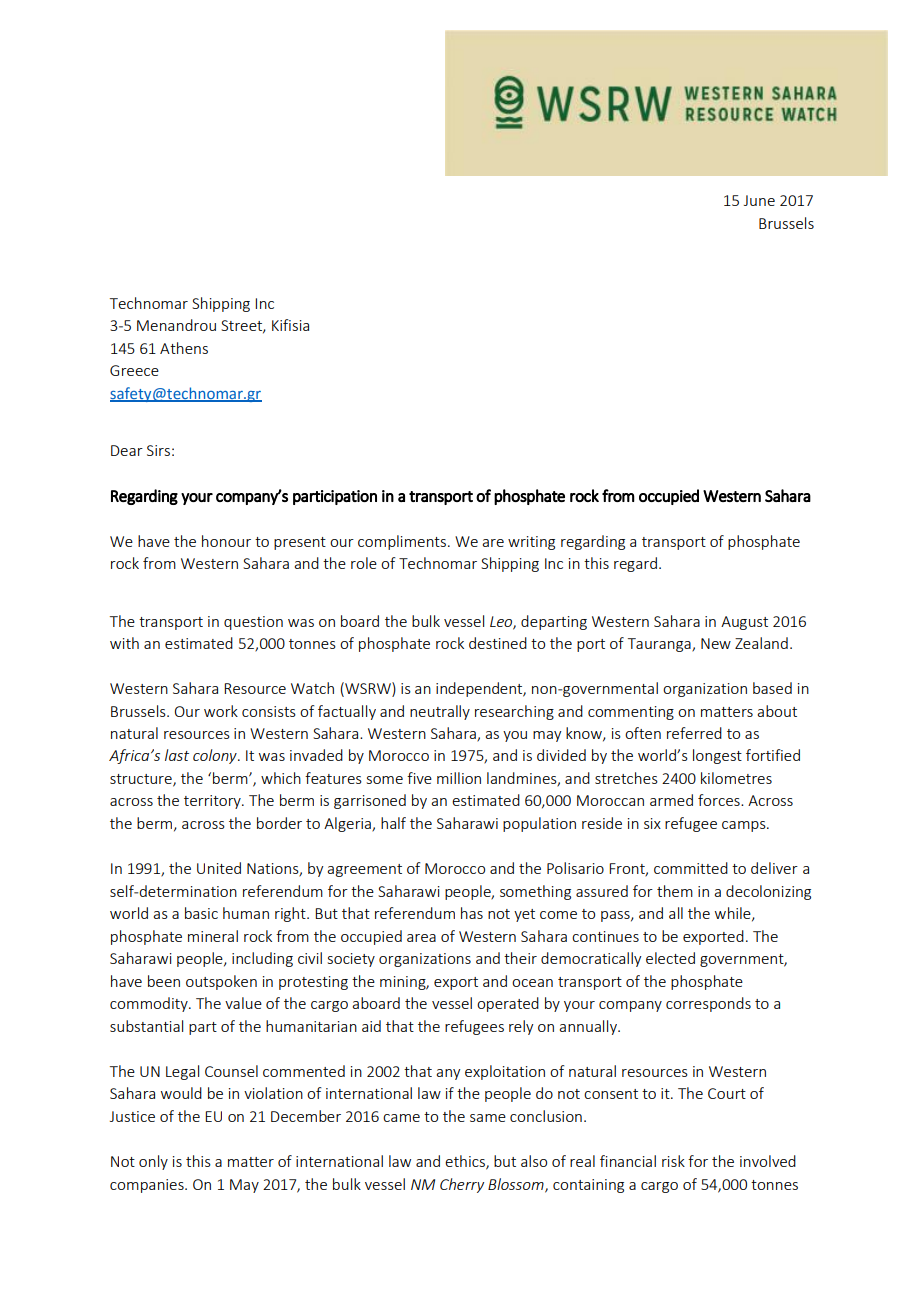  What do you see at coordinates (744, 623) in the page?
I see `August` at bounding box center [744, 623].
